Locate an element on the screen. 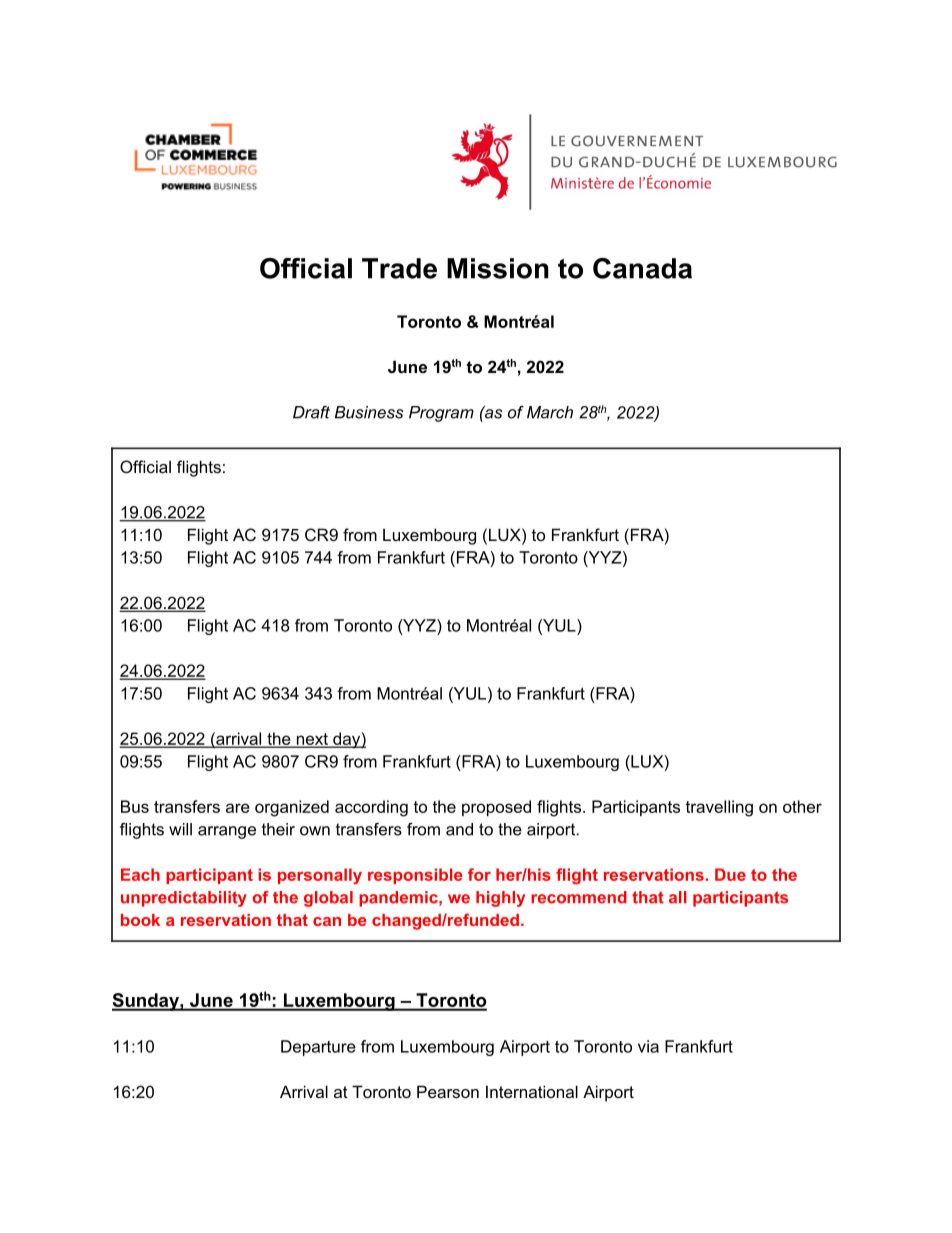 The image size is (952, 1233). Pearson is located at coordinates (448, 1091).
